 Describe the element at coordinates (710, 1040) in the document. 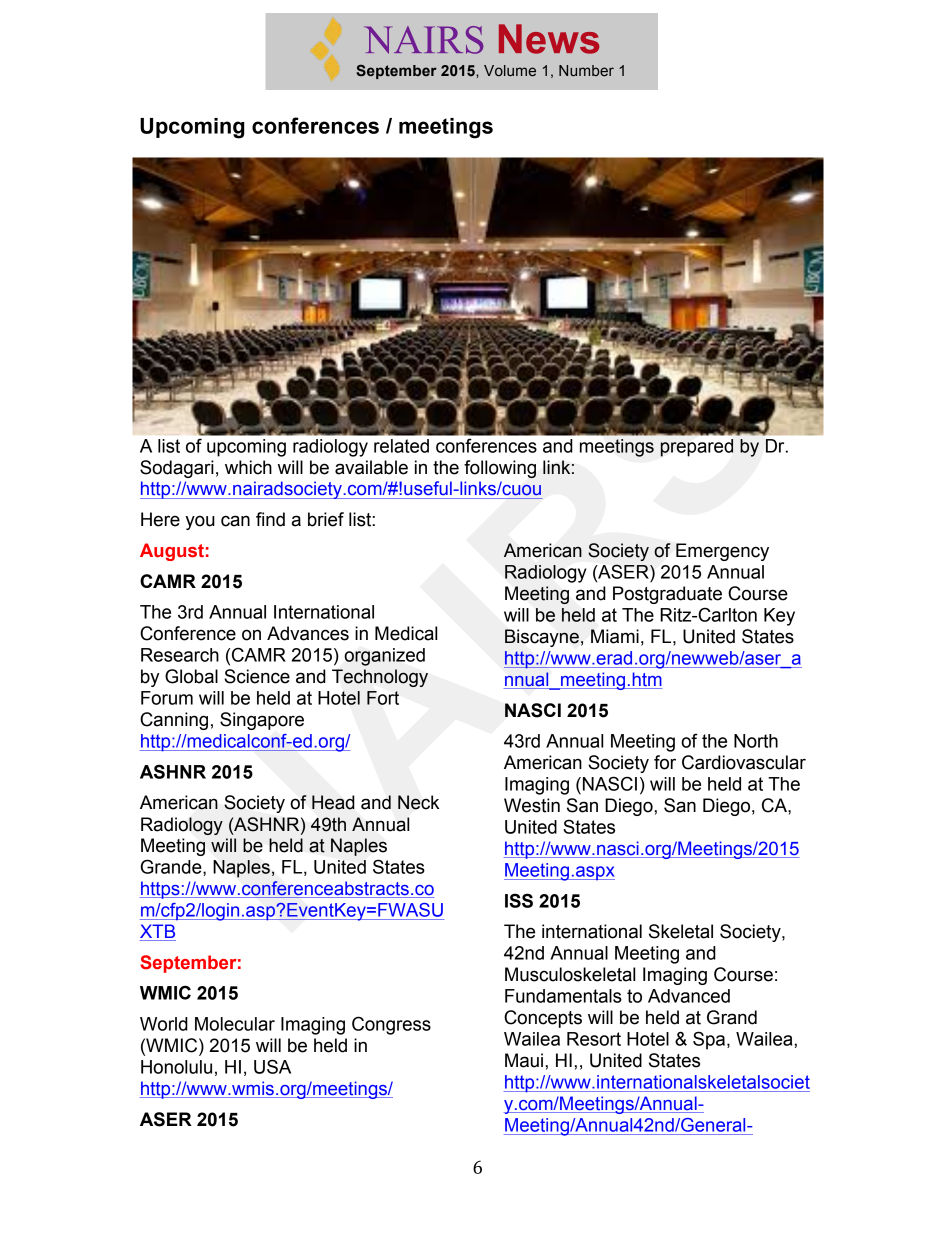

I see `Spa` at that location.
